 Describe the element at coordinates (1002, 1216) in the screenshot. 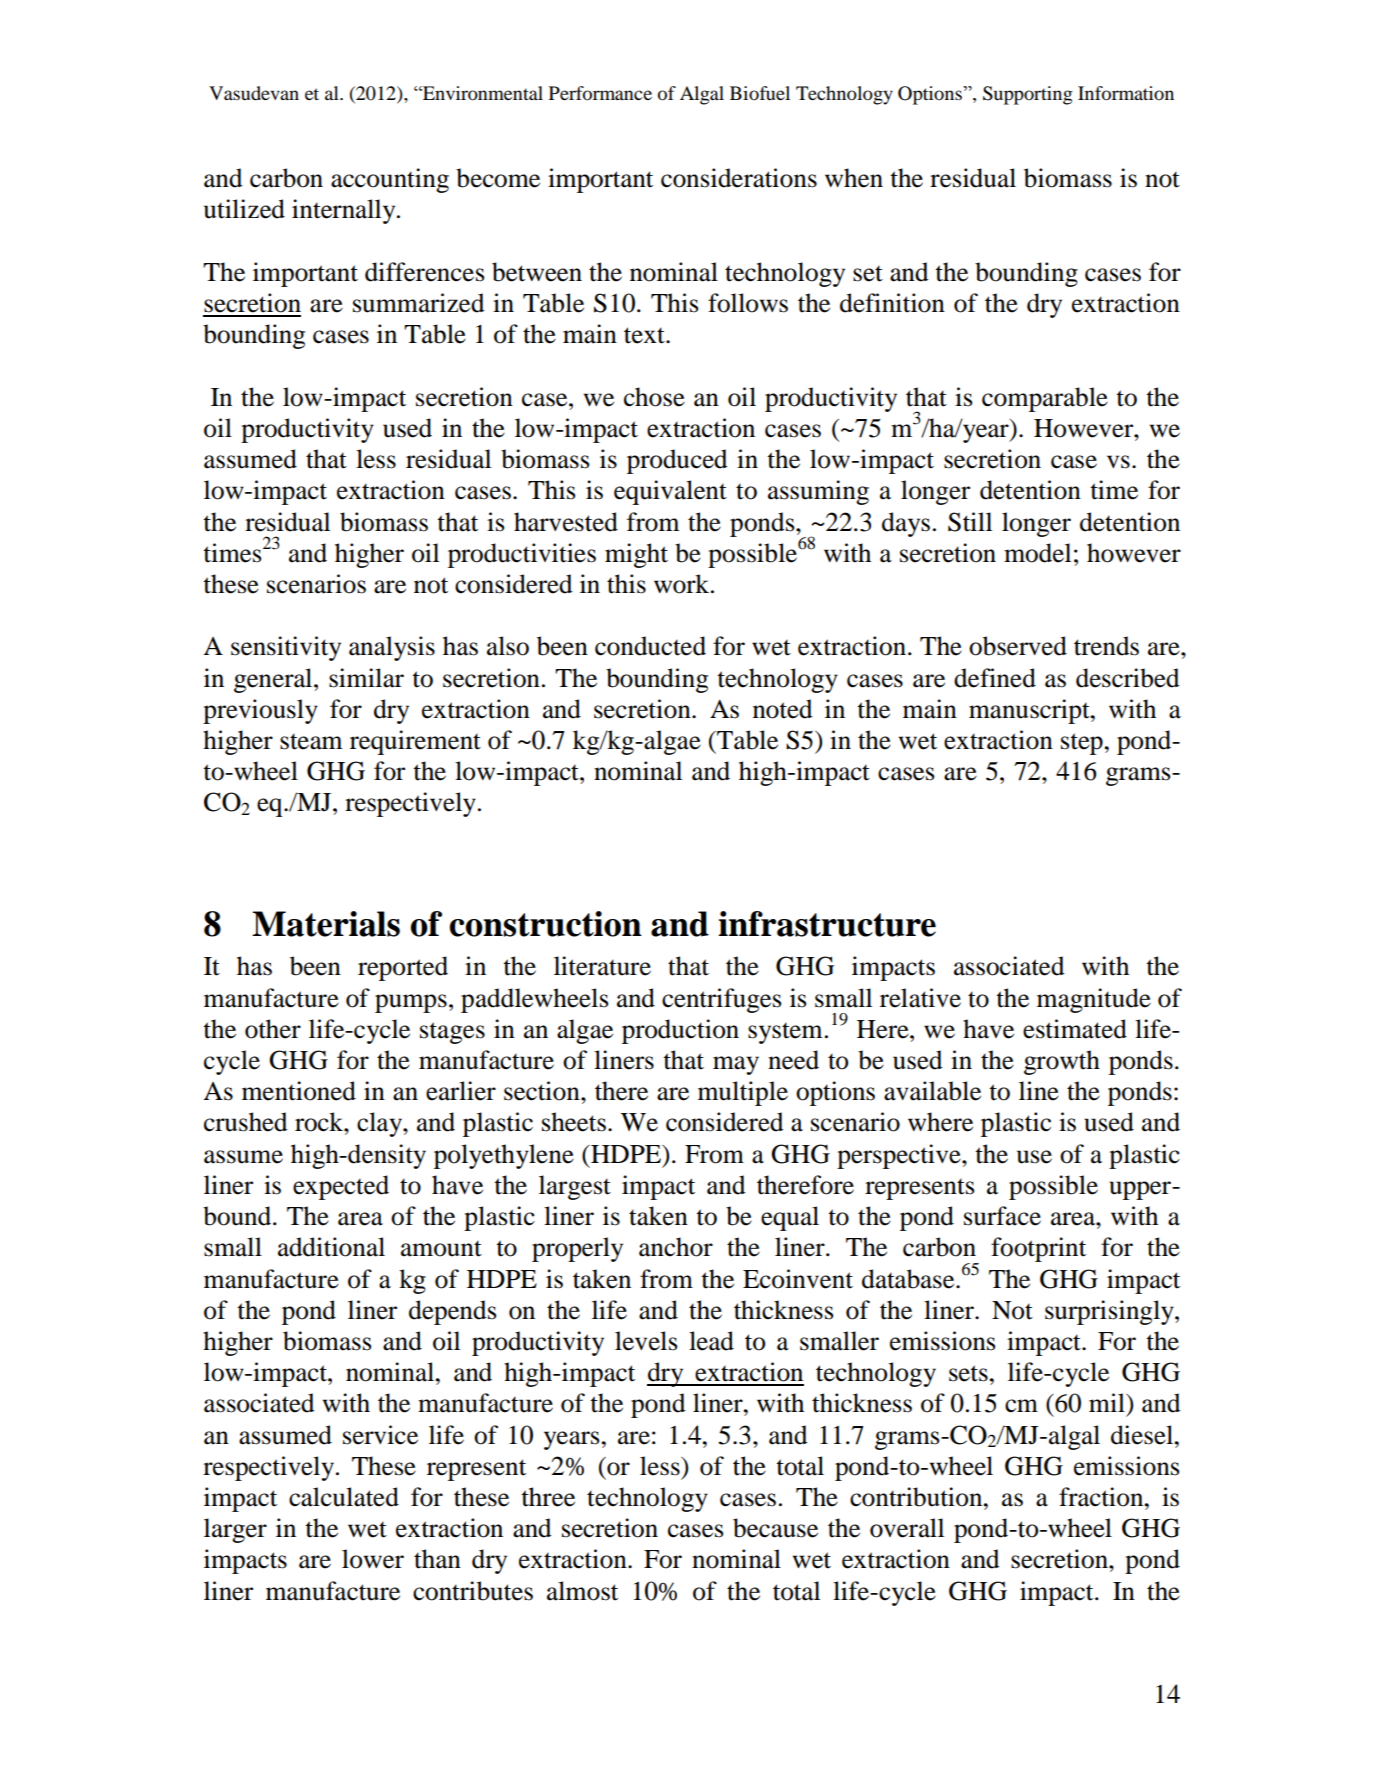

I see `surface` at that location.
